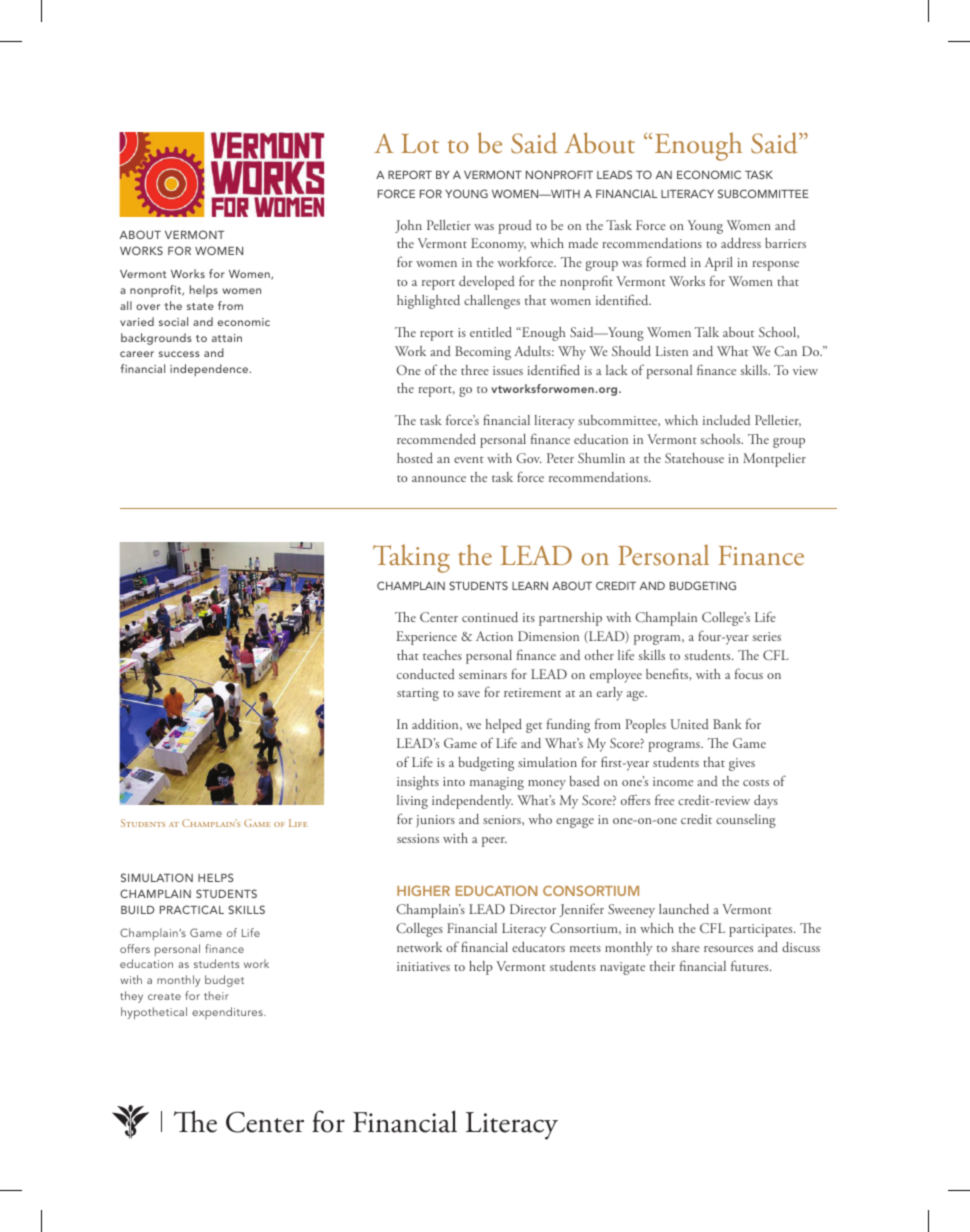 The image size is (970, 1232). Describe the element at coordinates (210, 370) in the screenshot. I see `independence` at that location.
